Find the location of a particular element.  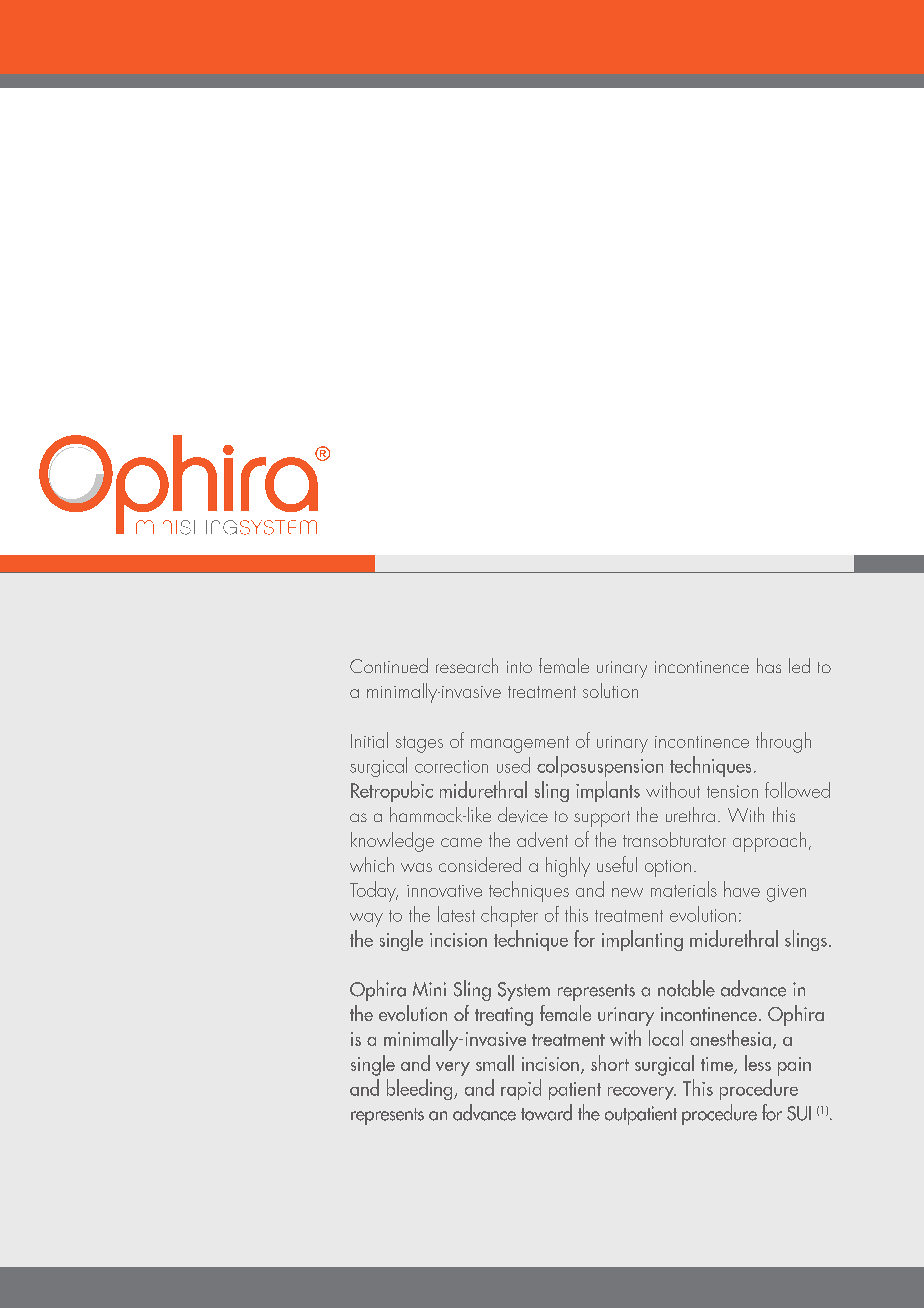

bleeding is located at coordinates (421, 1089).
